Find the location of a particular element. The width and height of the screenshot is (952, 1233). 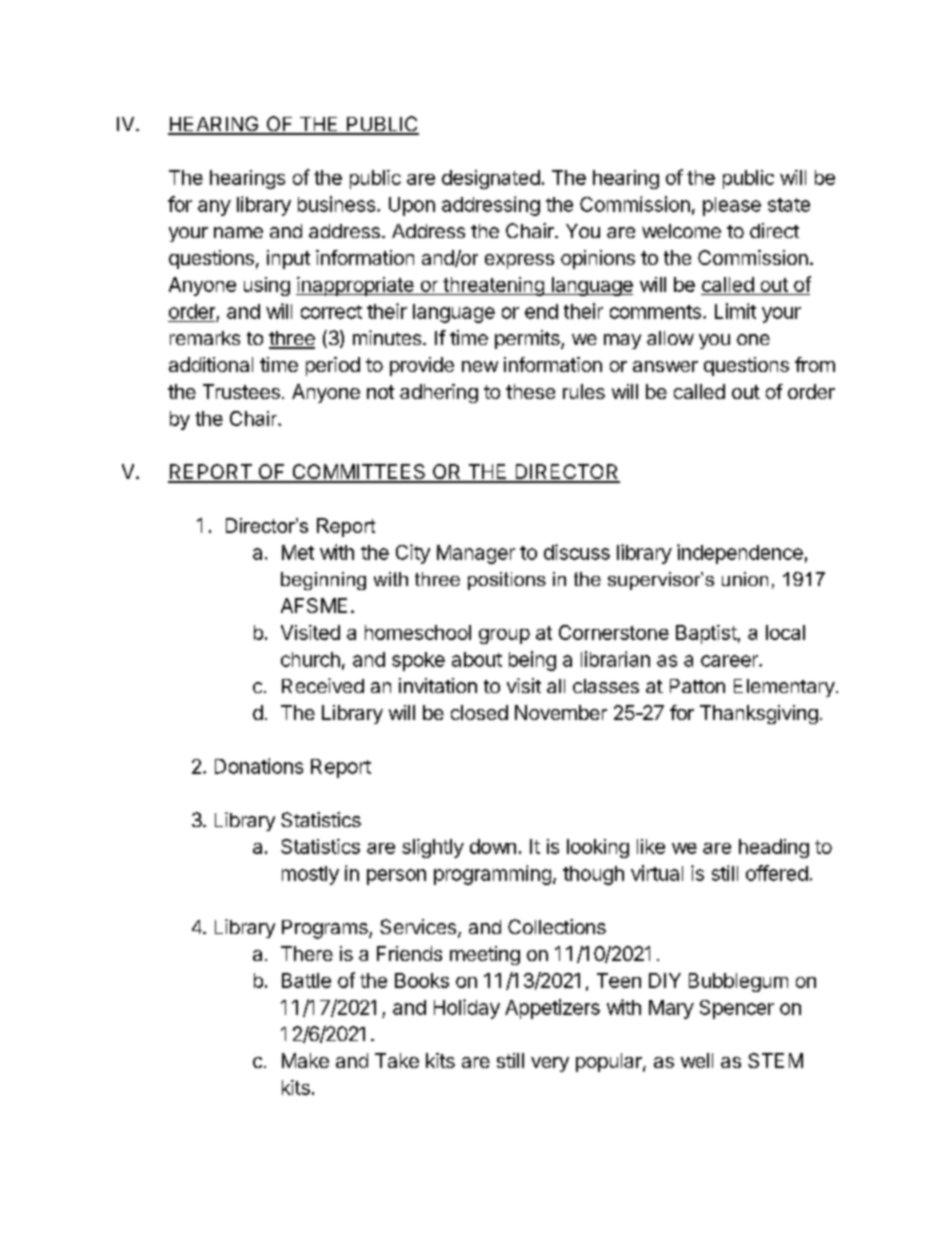

name is located at coordinates (238, 232).
